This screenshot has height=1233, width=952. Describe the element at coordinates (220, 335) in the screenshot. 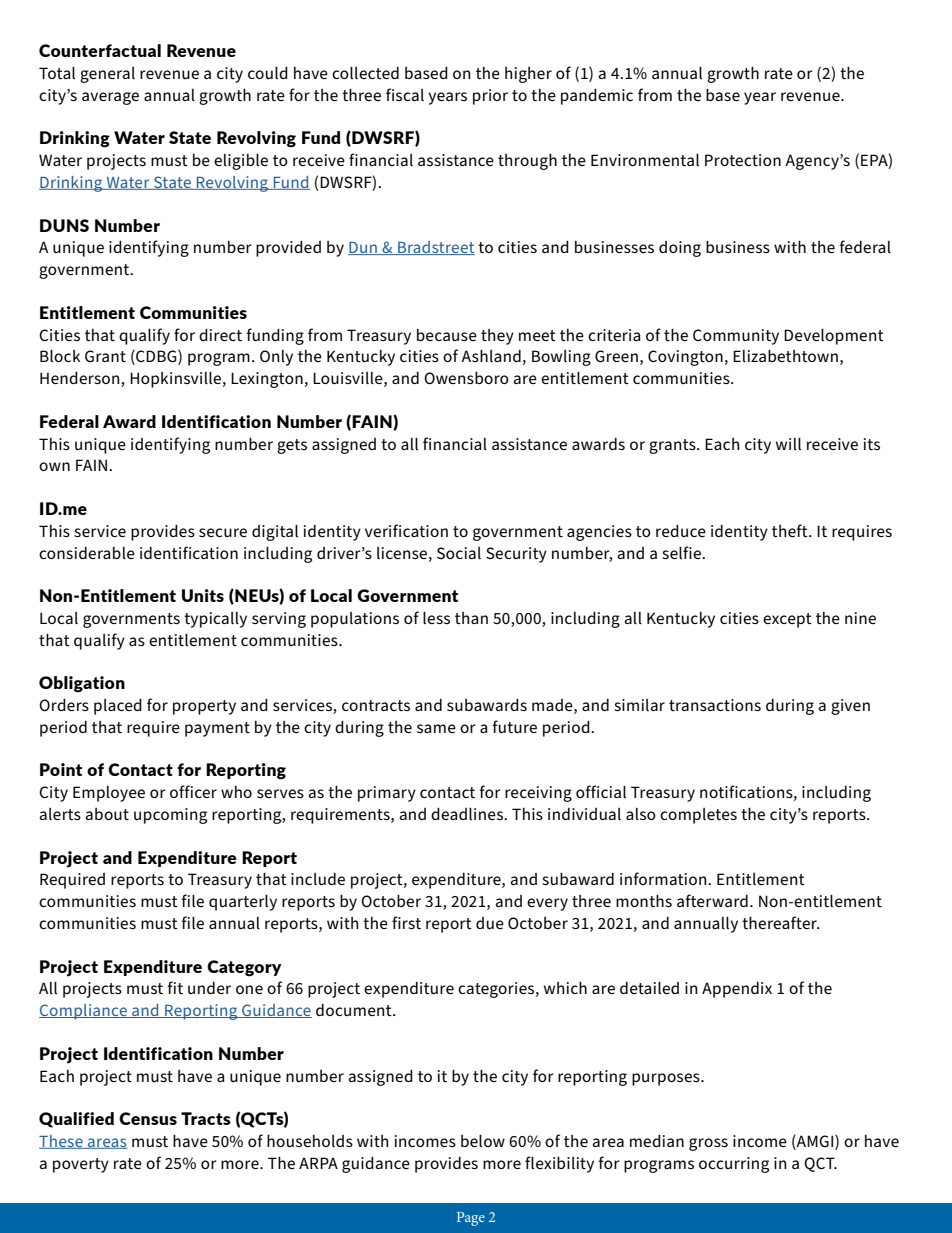

I see `direct` at that location.
